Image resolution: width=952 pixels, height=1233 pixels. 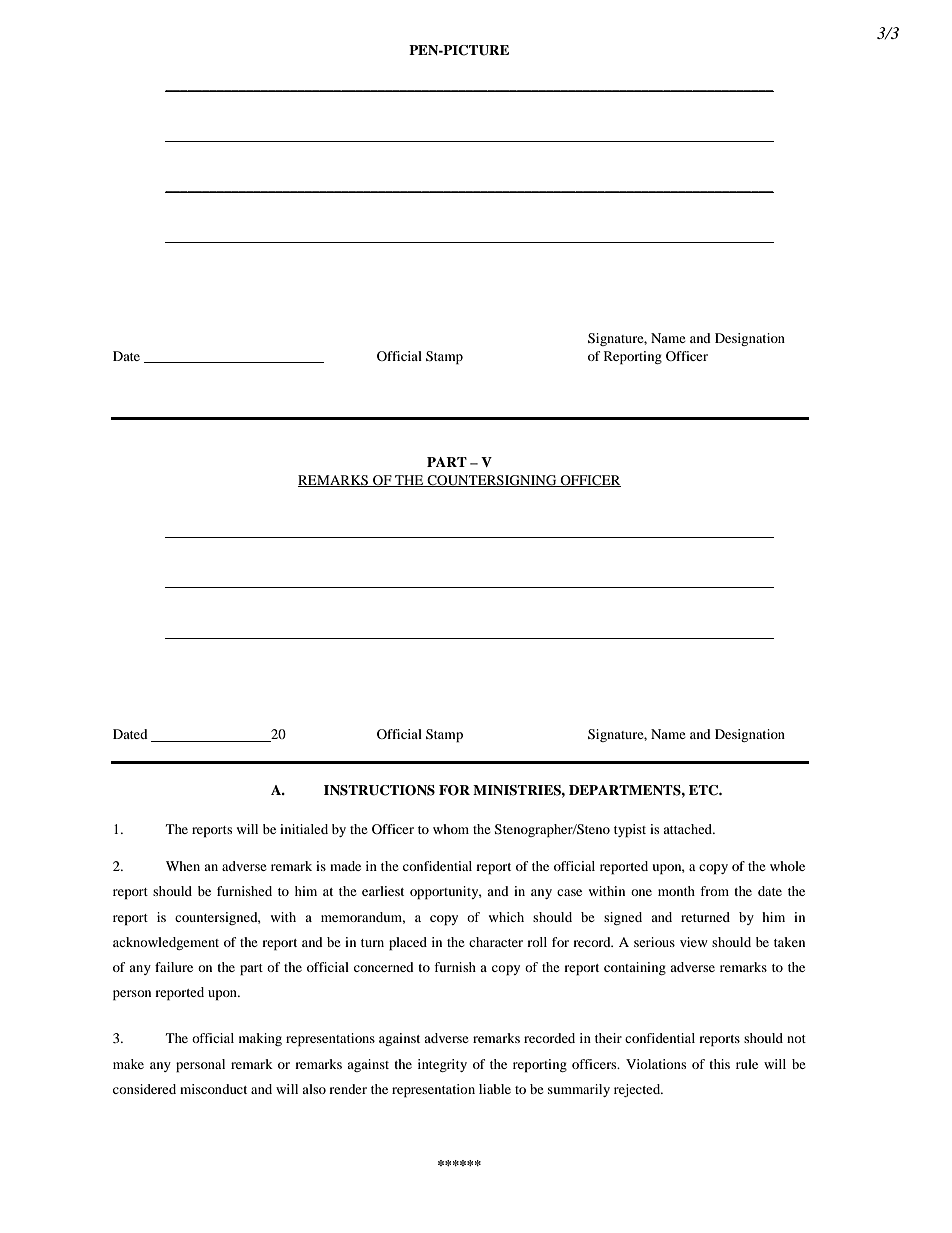 I want to click on whom, so click(x=451, y=829).
